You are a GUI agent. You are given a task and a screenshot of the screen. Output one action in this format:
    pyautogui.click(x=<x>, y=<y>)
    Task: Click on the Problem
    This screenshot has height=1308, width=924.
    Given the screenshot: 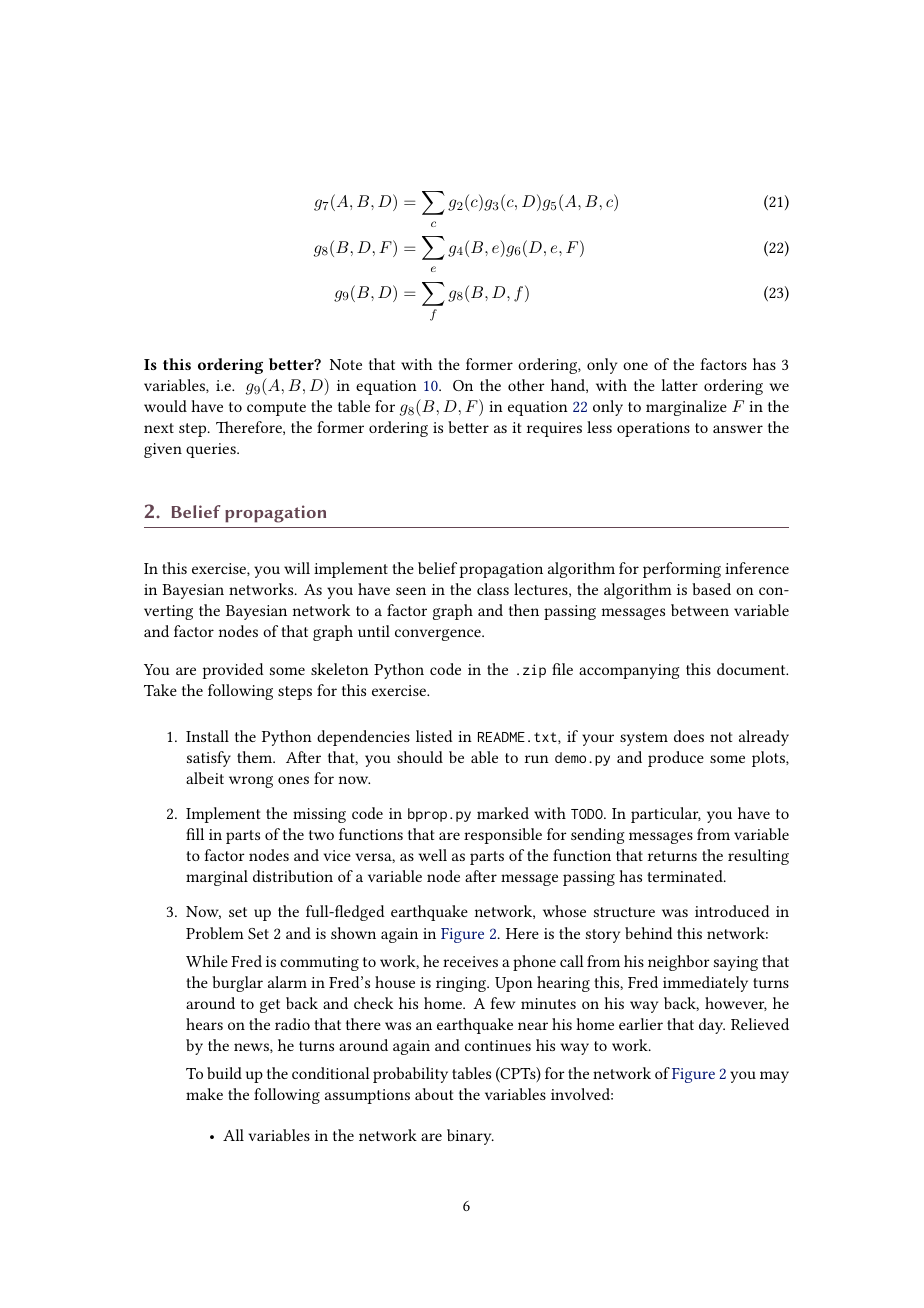 What is the action you would take?
    pyautogui.click(x=215, y=933)
